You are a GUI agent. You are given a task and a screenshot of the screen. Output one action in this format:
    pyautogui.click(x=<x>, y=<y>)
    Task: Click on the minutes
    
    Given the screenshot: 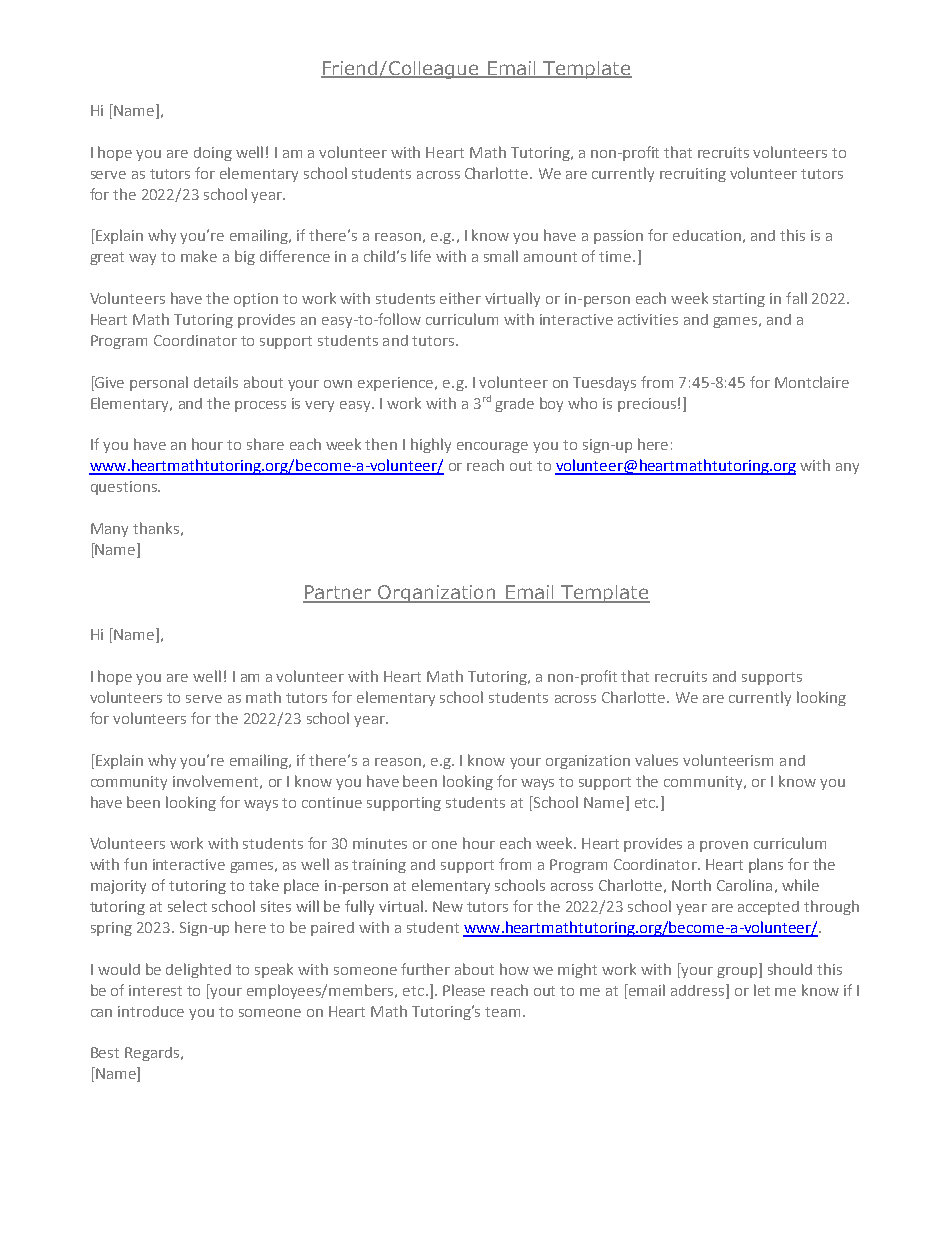 What is the action you would take?
    pyautogui.click(x=380, y=843)
